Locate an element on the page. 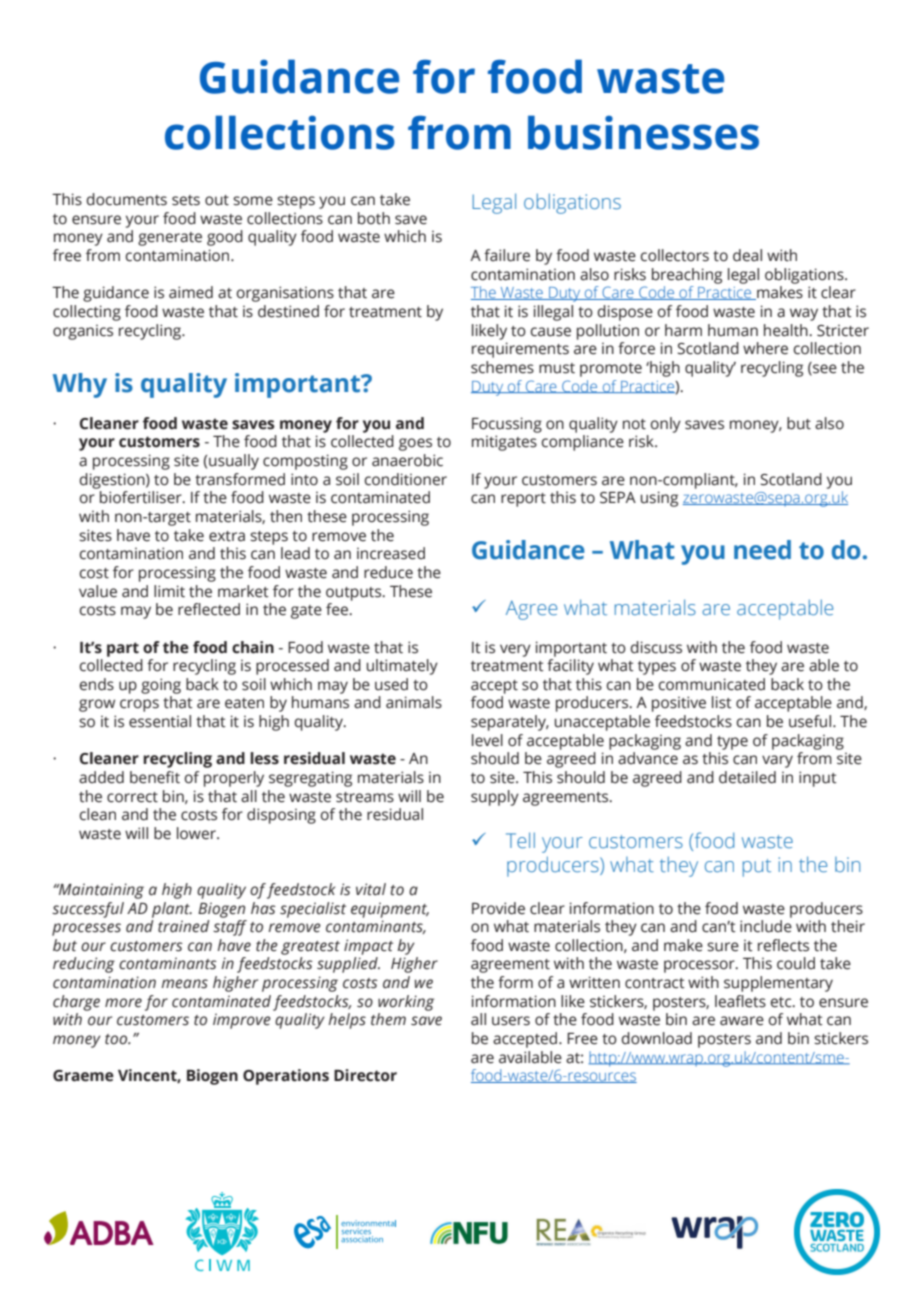 The height and width of the page is (1308, 924). businesses is located at coordinates (643, 132).
